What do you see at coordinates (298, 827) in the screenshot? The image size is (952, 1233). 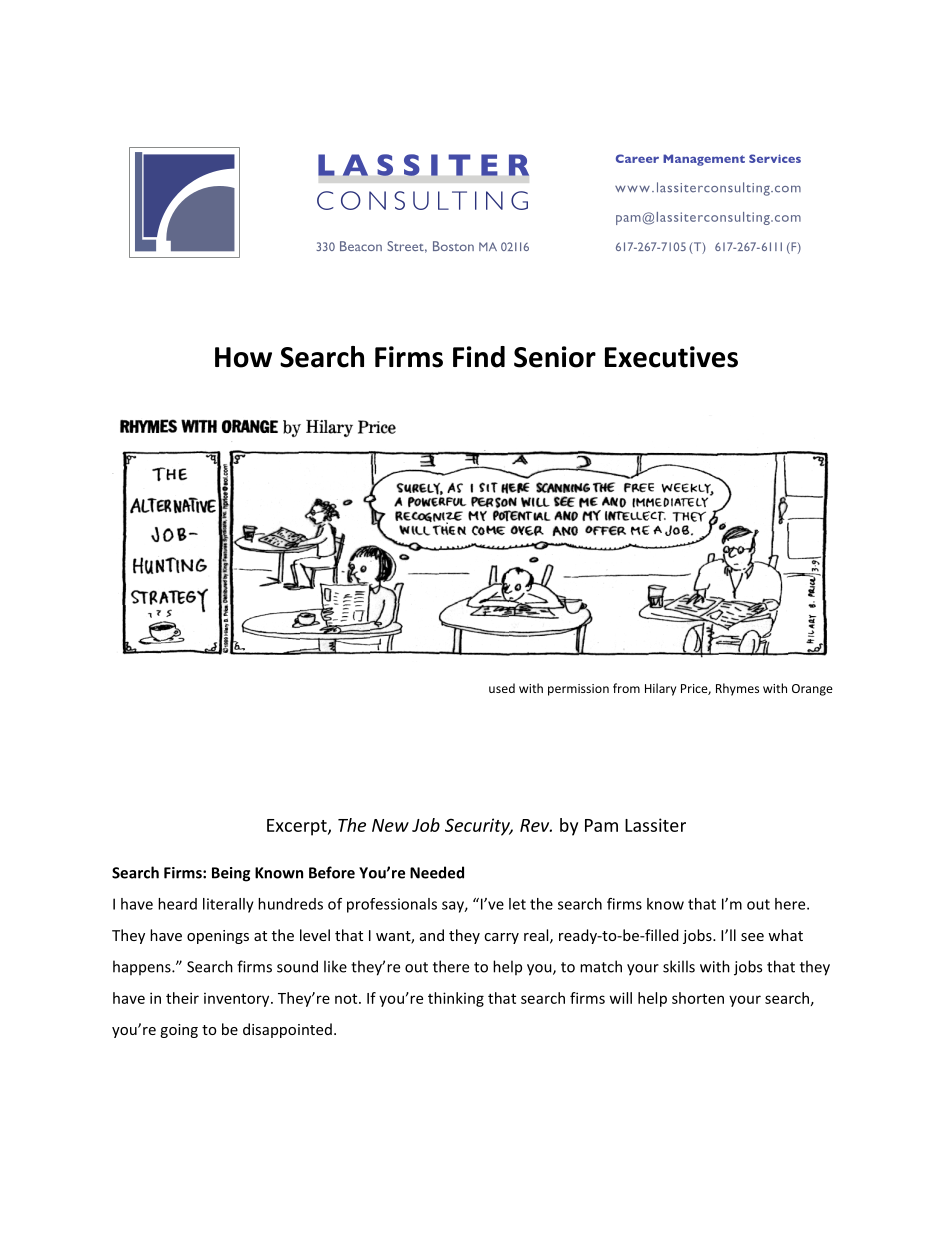 I see `Excerpt` at bounding box center [298, 827].
